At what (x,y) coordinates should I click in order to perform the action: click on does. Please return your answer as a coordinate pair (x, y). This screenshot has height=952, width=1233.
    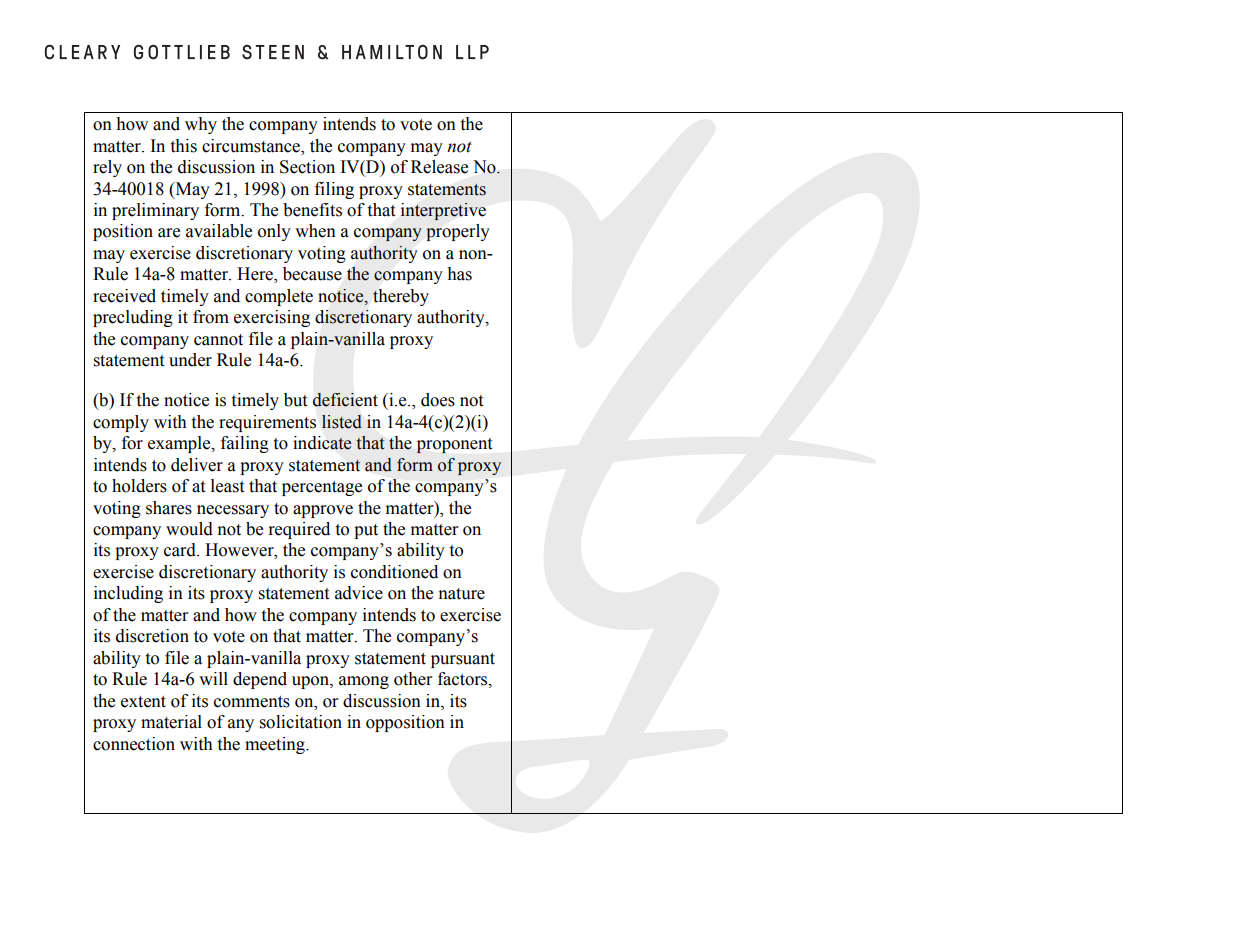
    Looking at the image, I should click on (438, 400).
